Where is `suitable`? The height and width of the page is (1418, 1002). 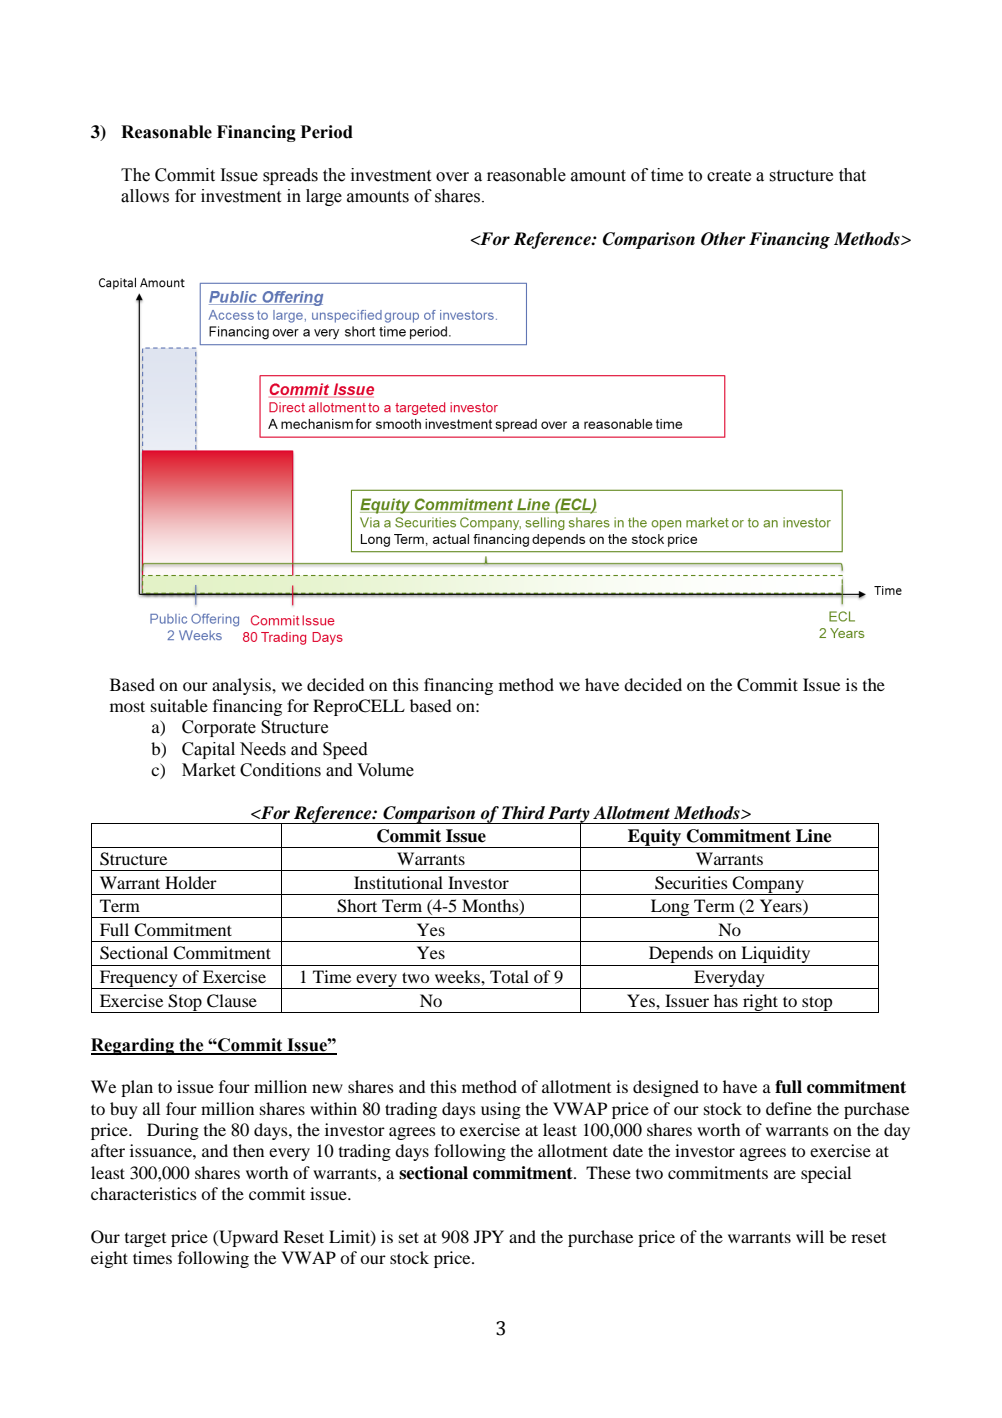
suitable is located at coordinates (179, 705).
